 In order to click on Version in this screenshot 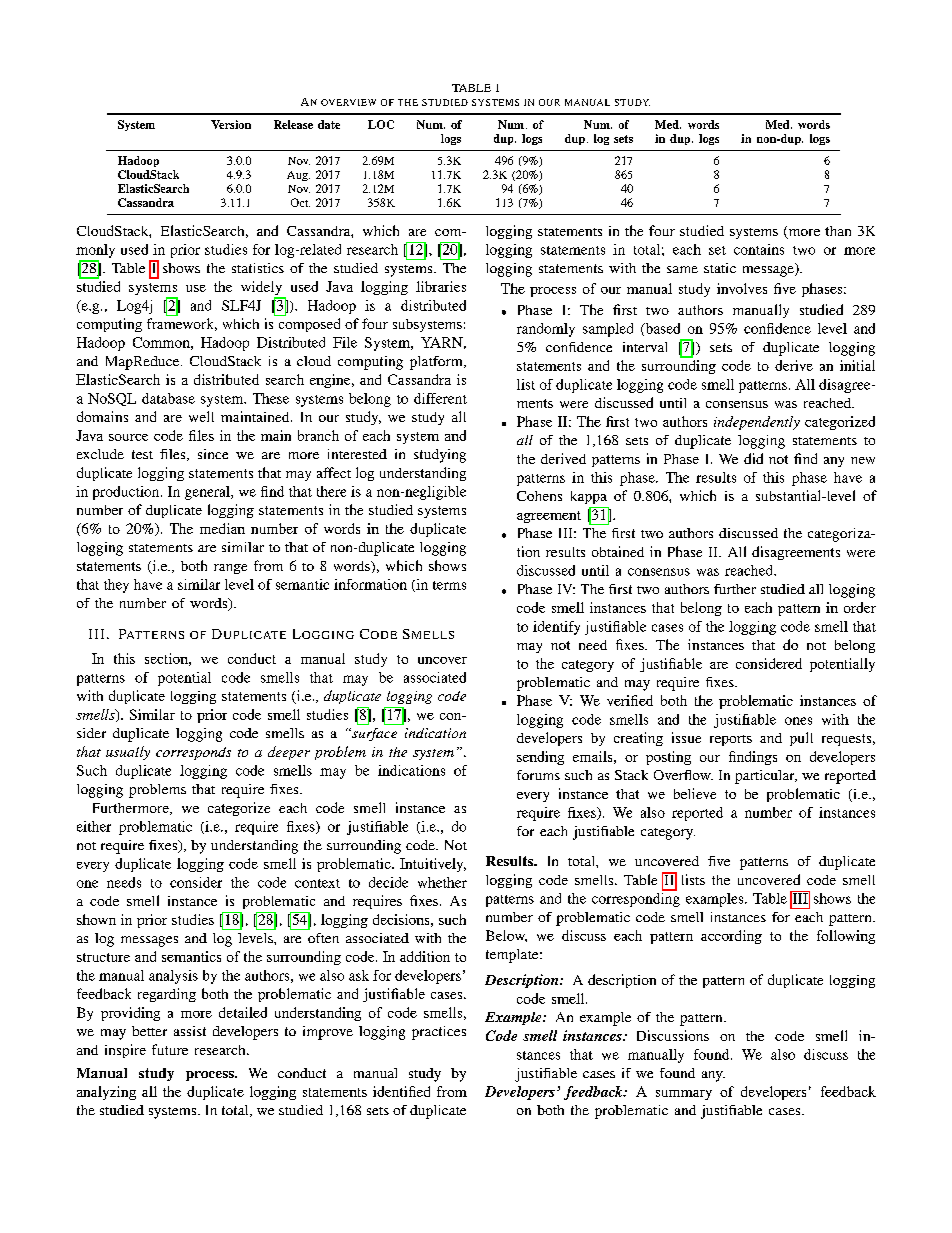, I will do `click(231, 124)`.
